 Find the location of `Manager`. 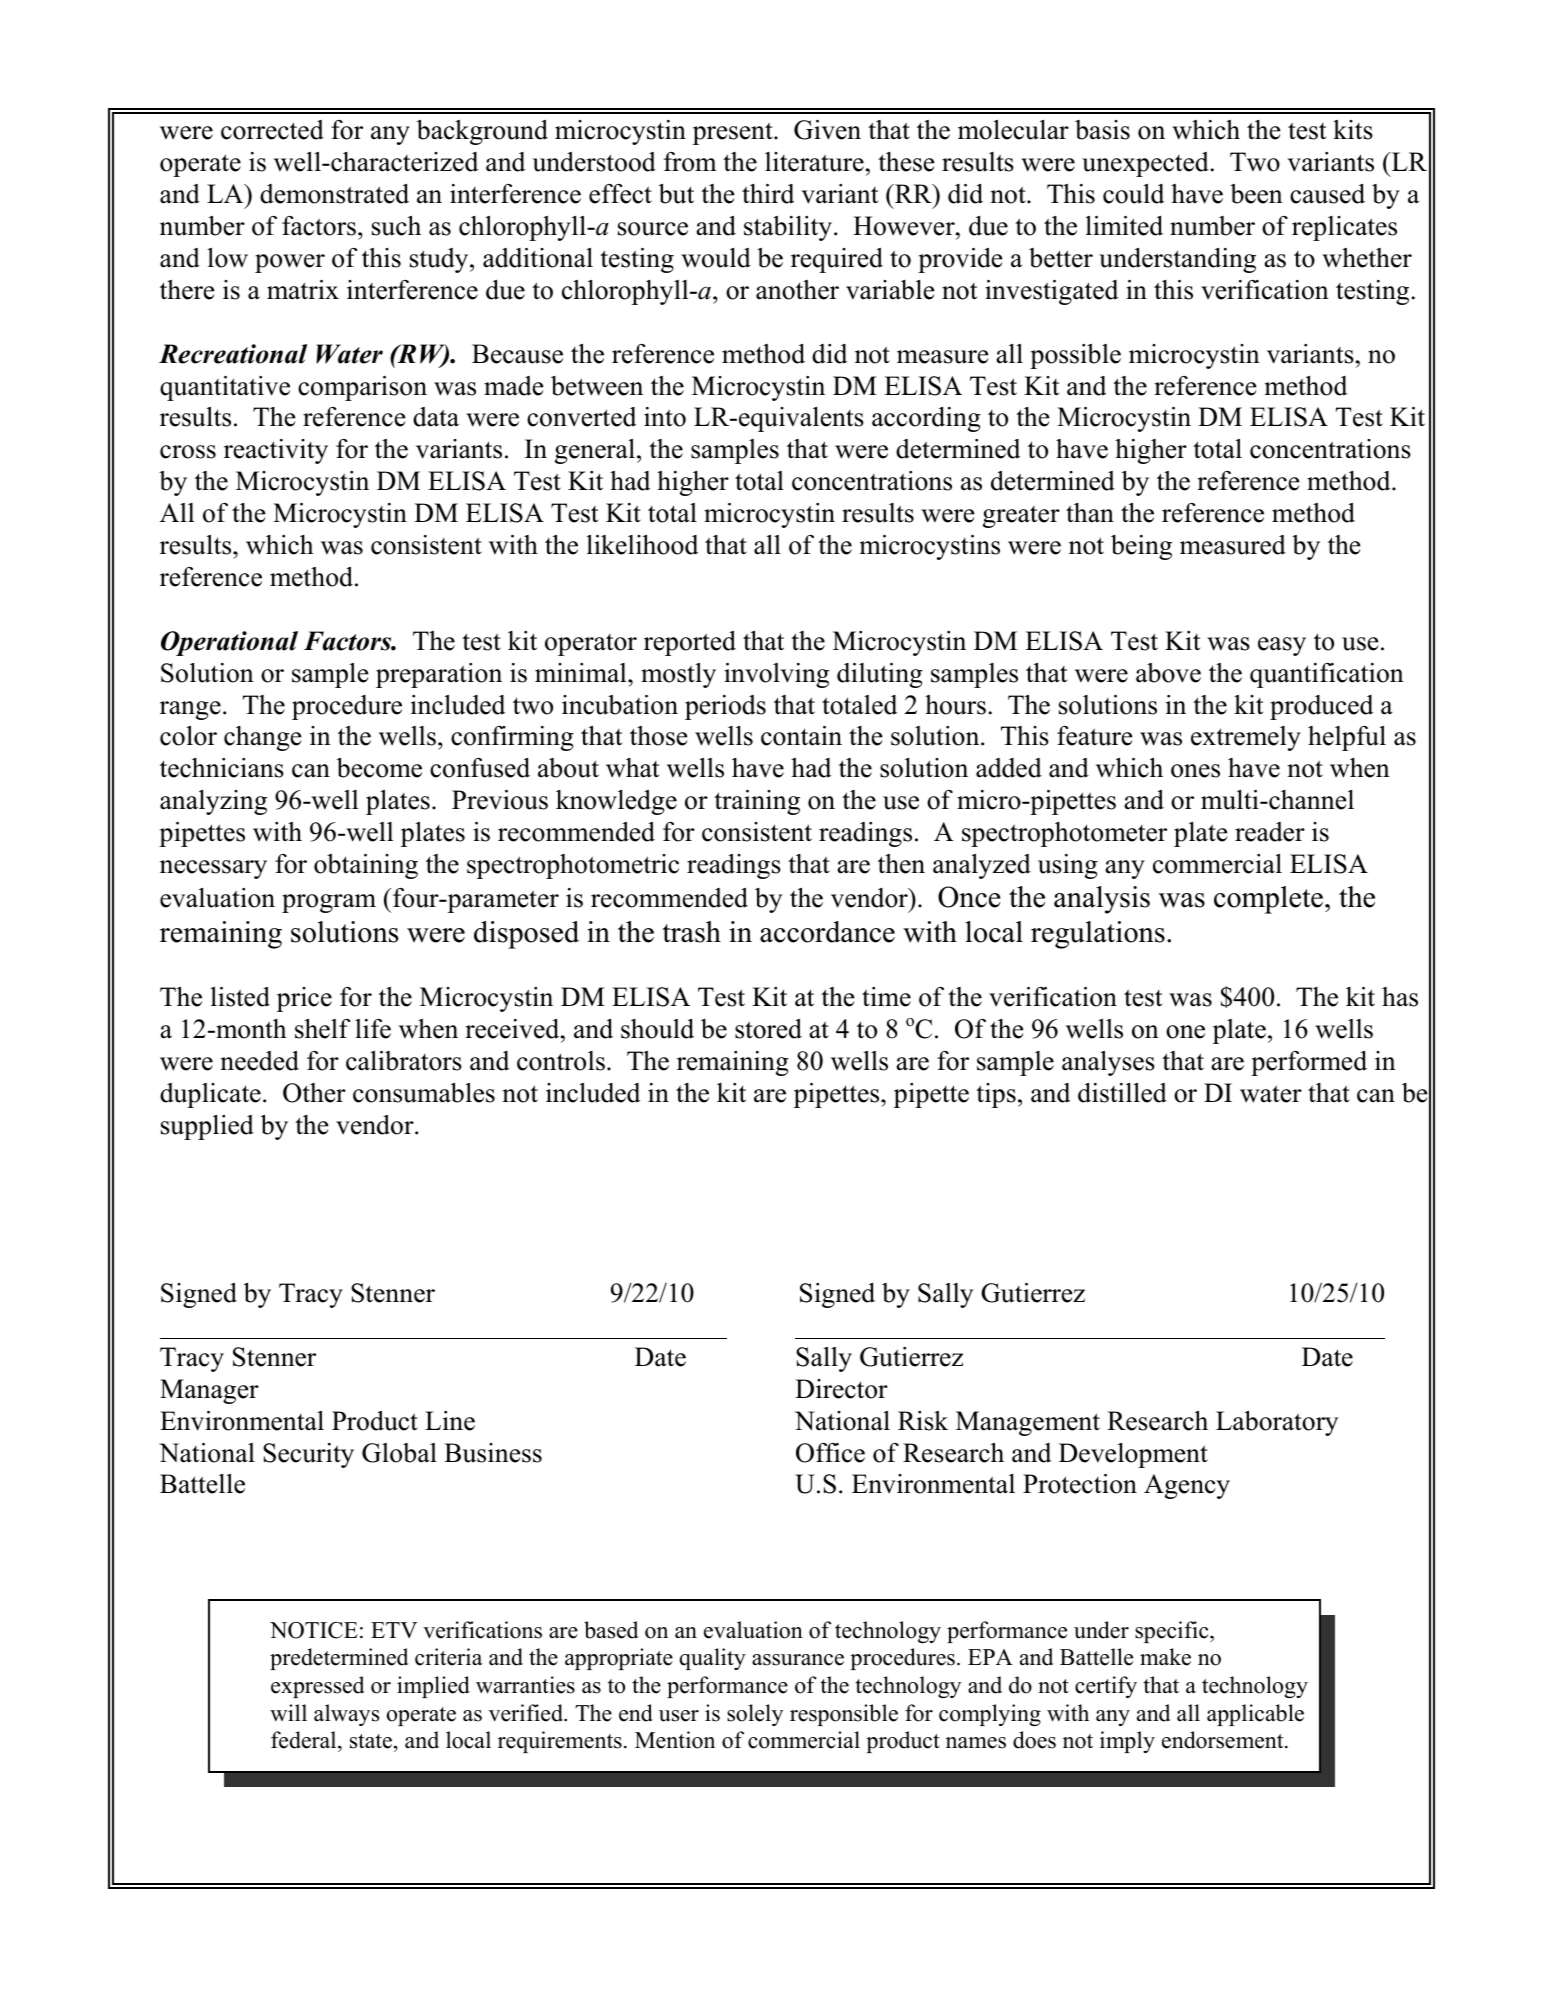

Manager is located at coordinates (209, 1391).
